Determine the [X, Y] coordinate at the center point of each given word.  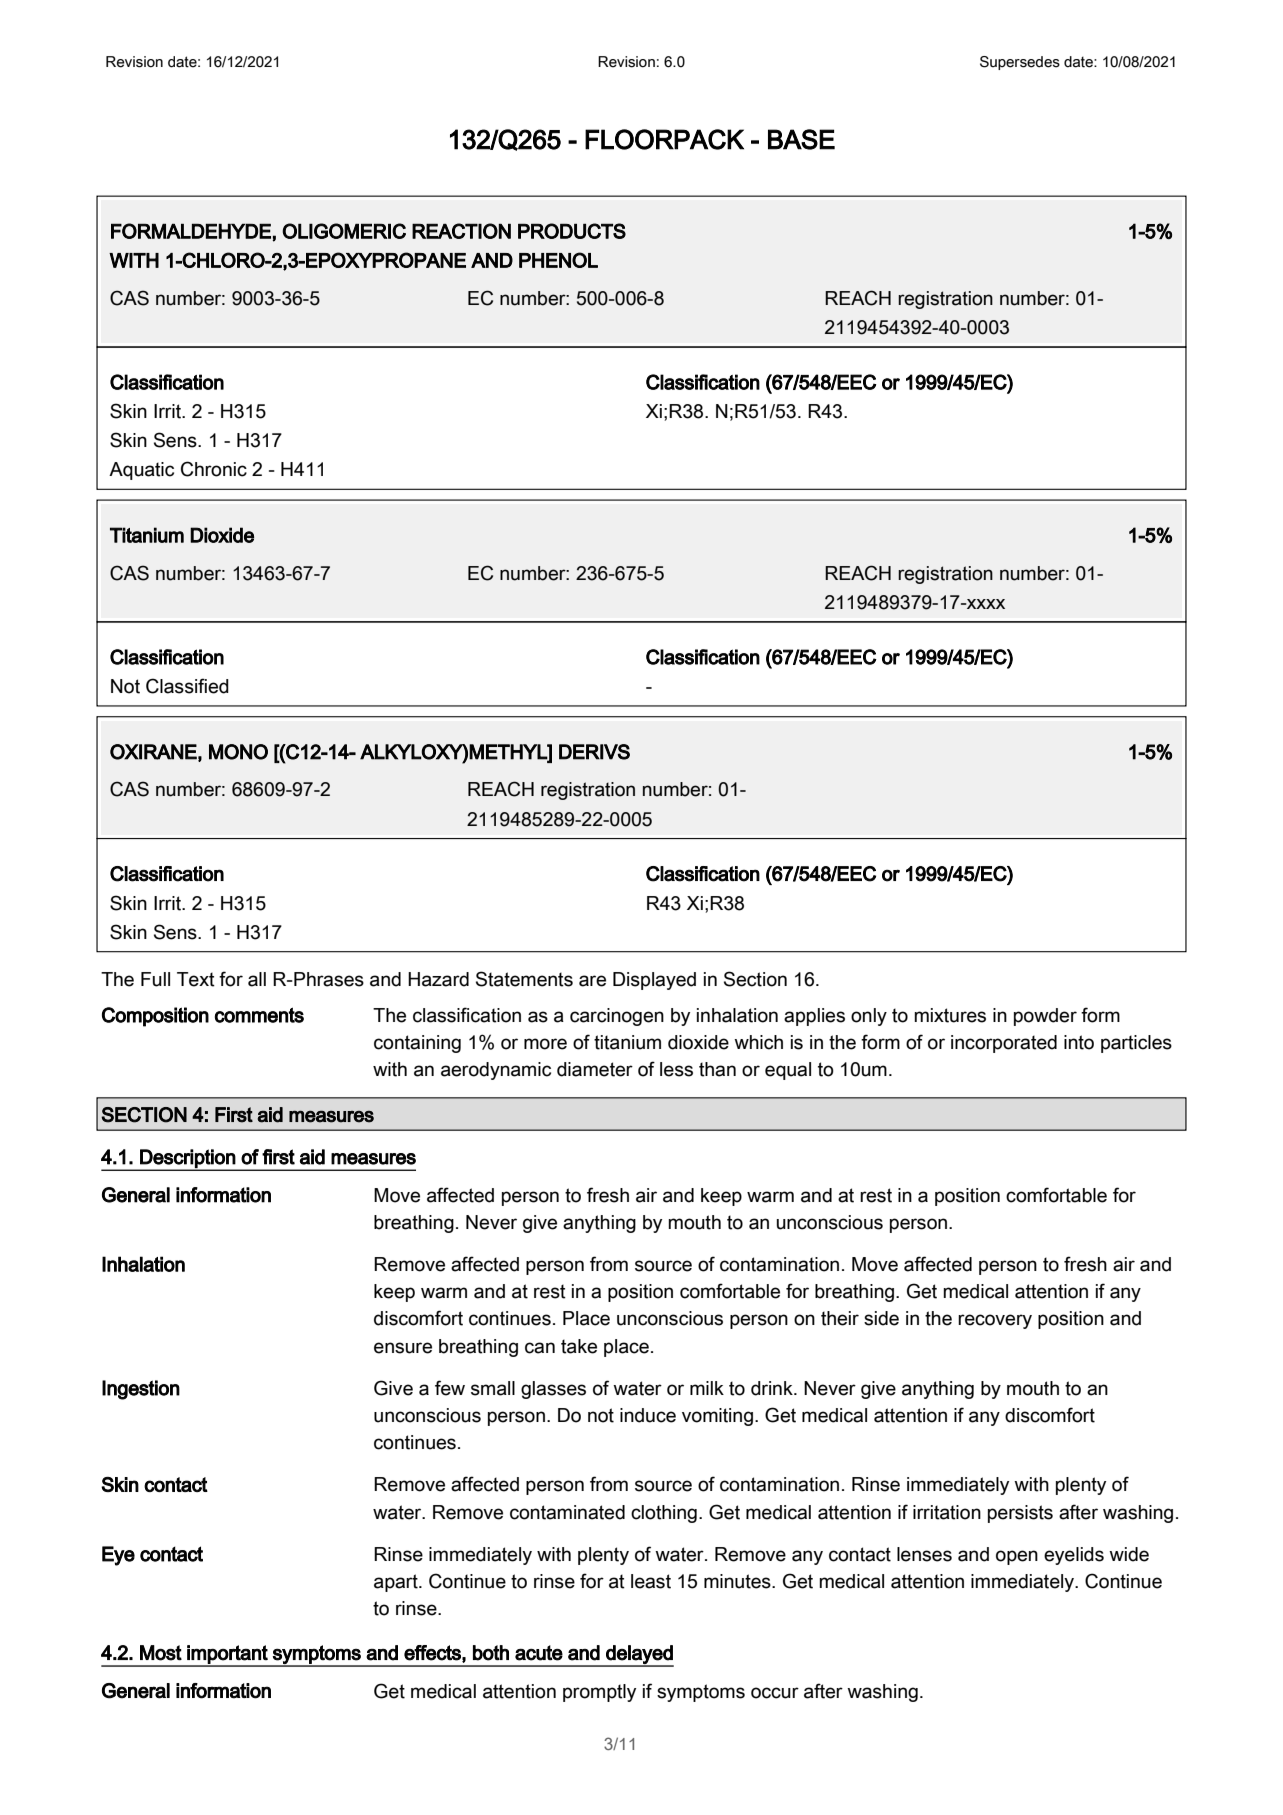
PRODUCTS [572, 231]
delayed [639, 1655]
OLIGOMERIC [344, 231]
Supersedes [1020, 63]
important [227, 1655]
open [1017, 1557]
